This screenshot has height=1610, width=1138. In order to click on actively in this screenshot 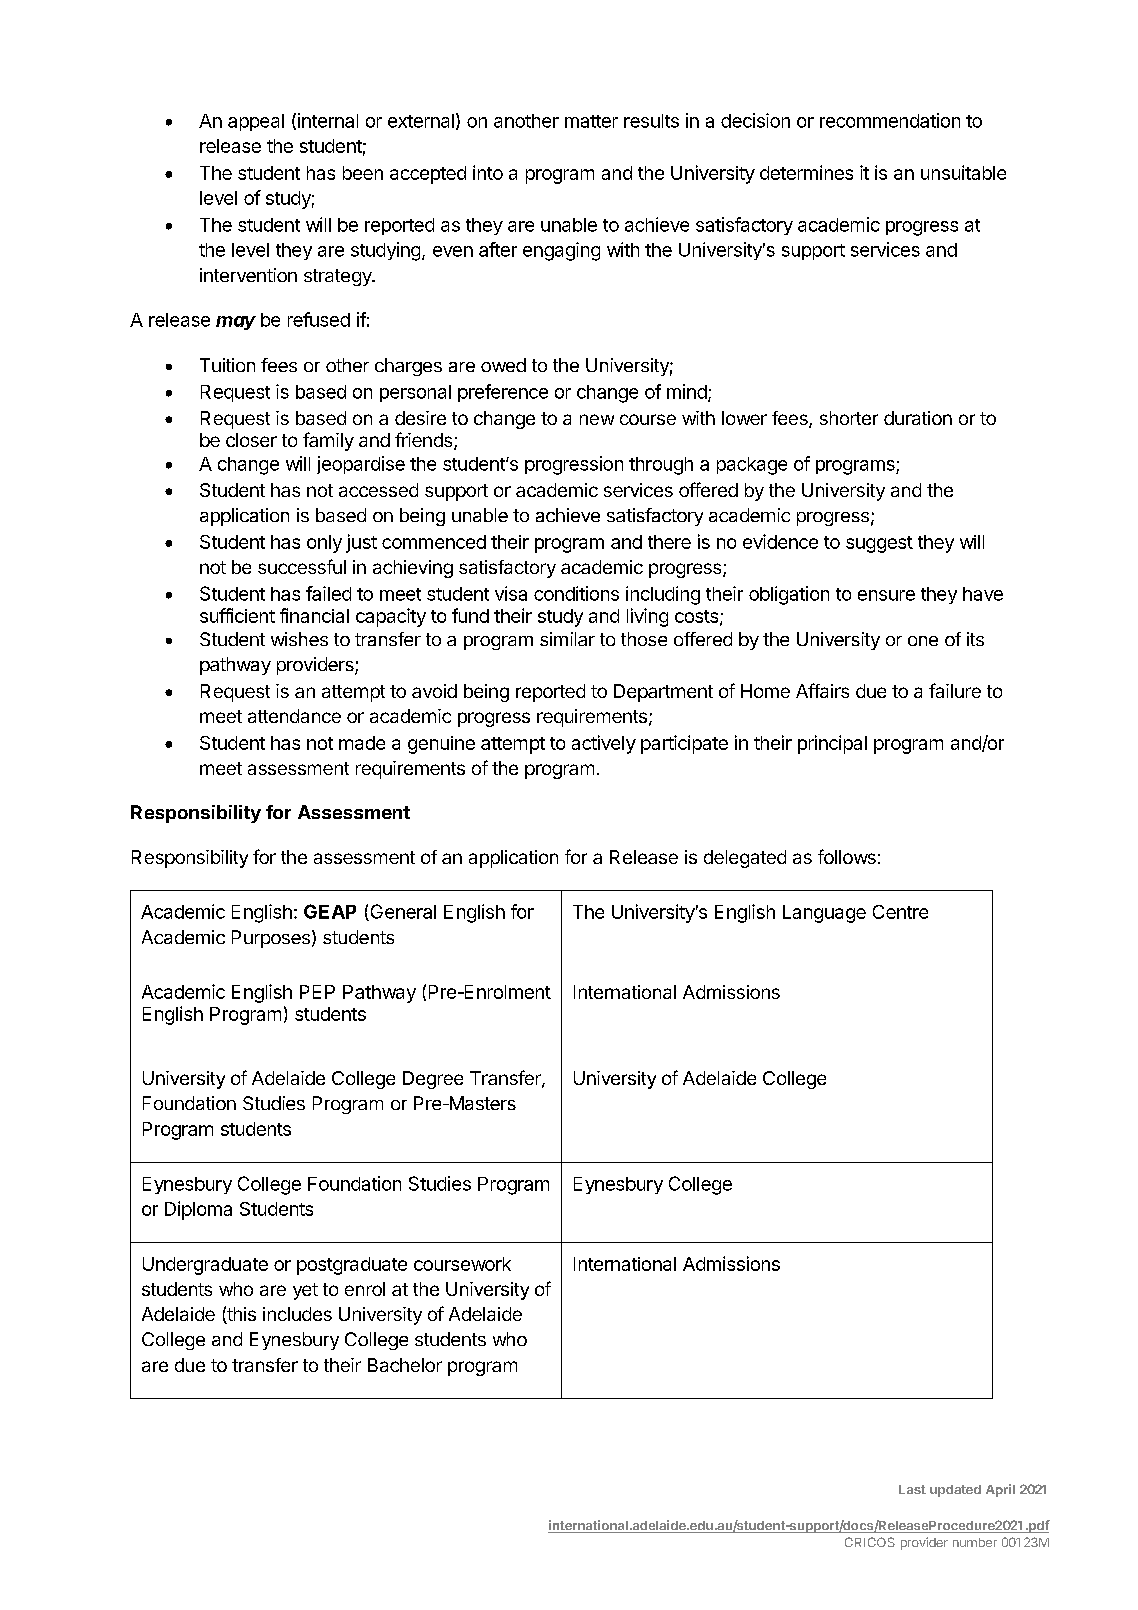, I will do `click(604, 744)`.
